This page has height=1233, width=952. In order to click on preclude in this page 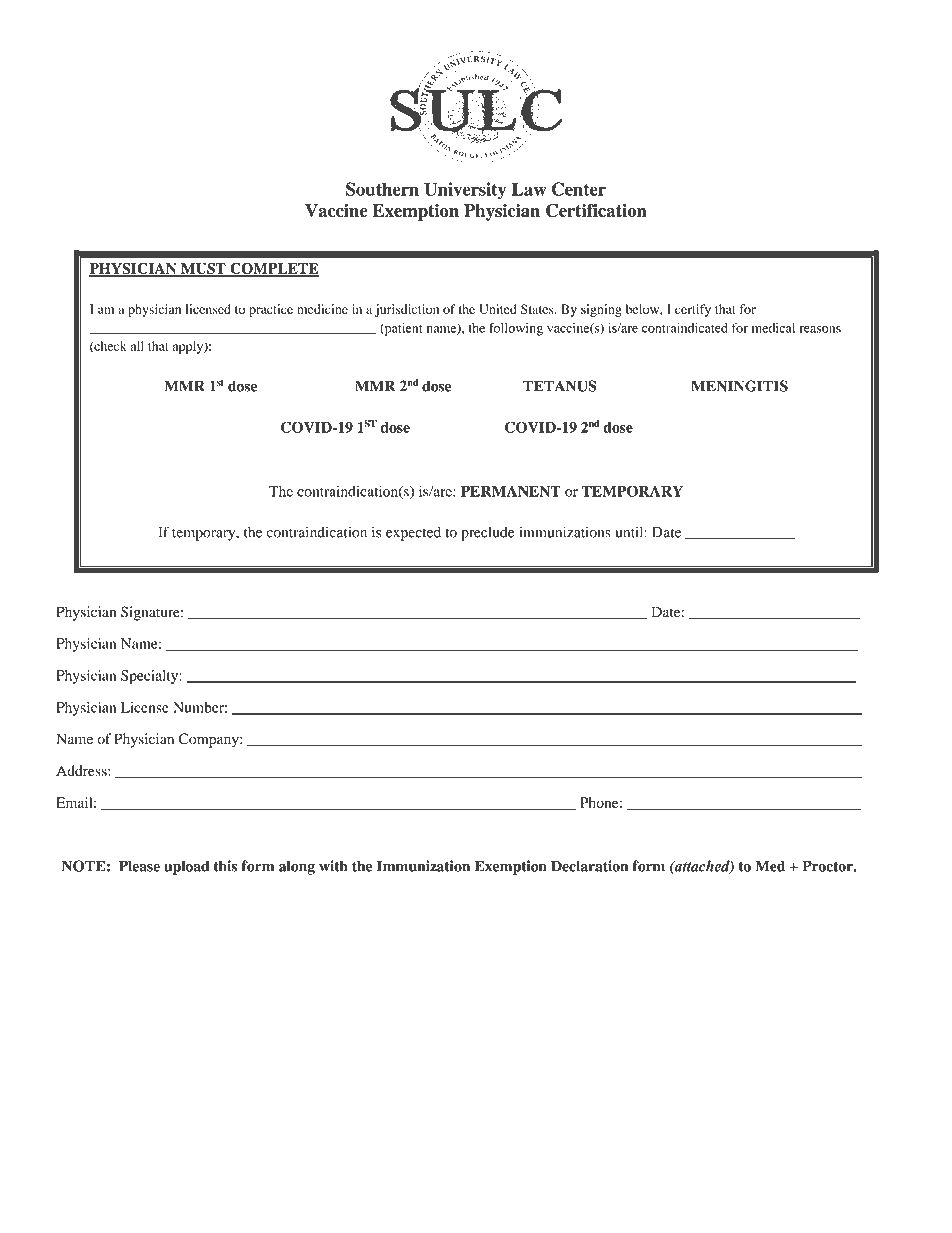, I will do `click(487, 533)`.
